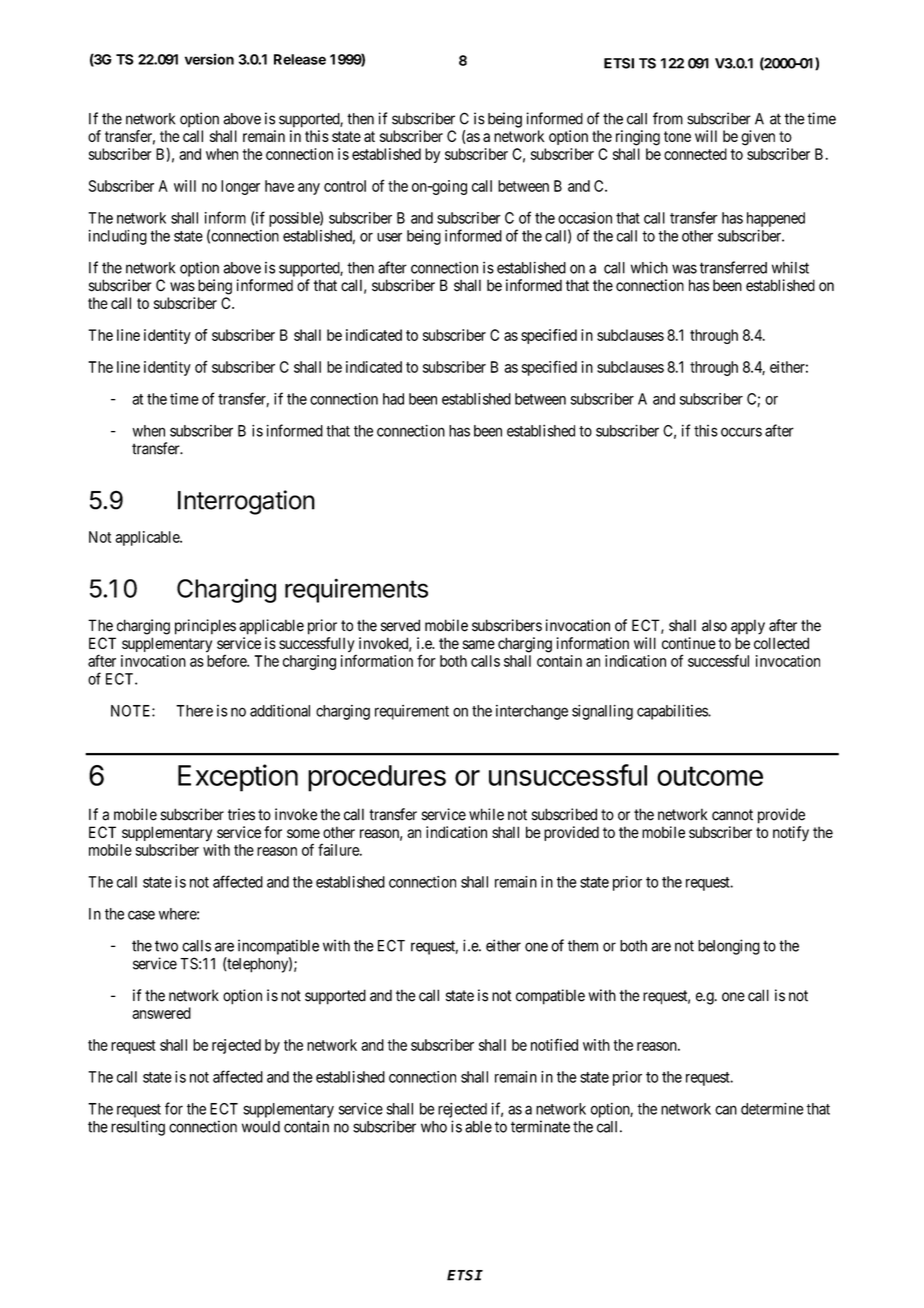 The height and width of the image is (1308, 924). Describe the element at coordinates (695, 154) in the image. I see `connected` at that location.
